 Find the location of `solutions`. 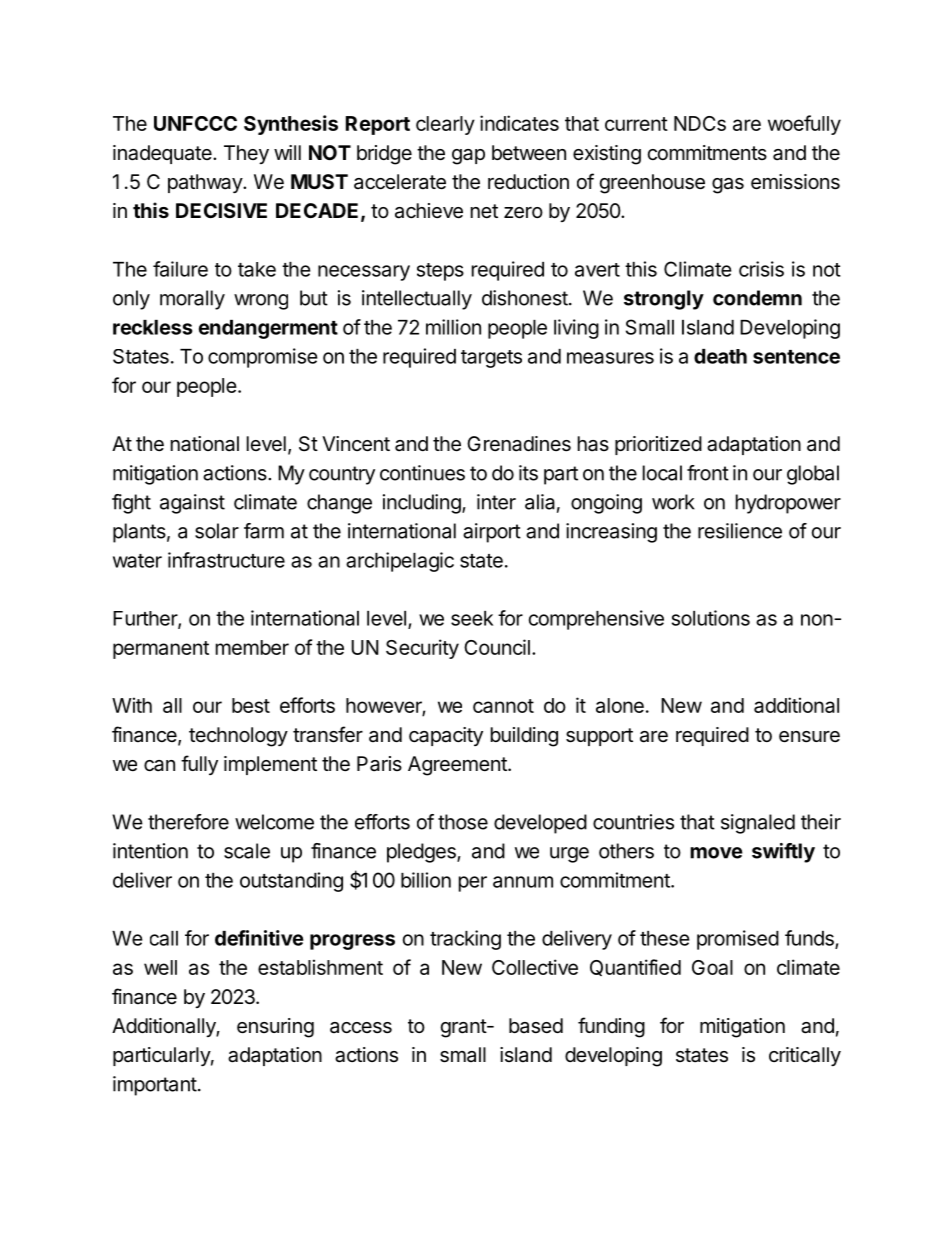

solutions is located at coordinates (711, 618).
